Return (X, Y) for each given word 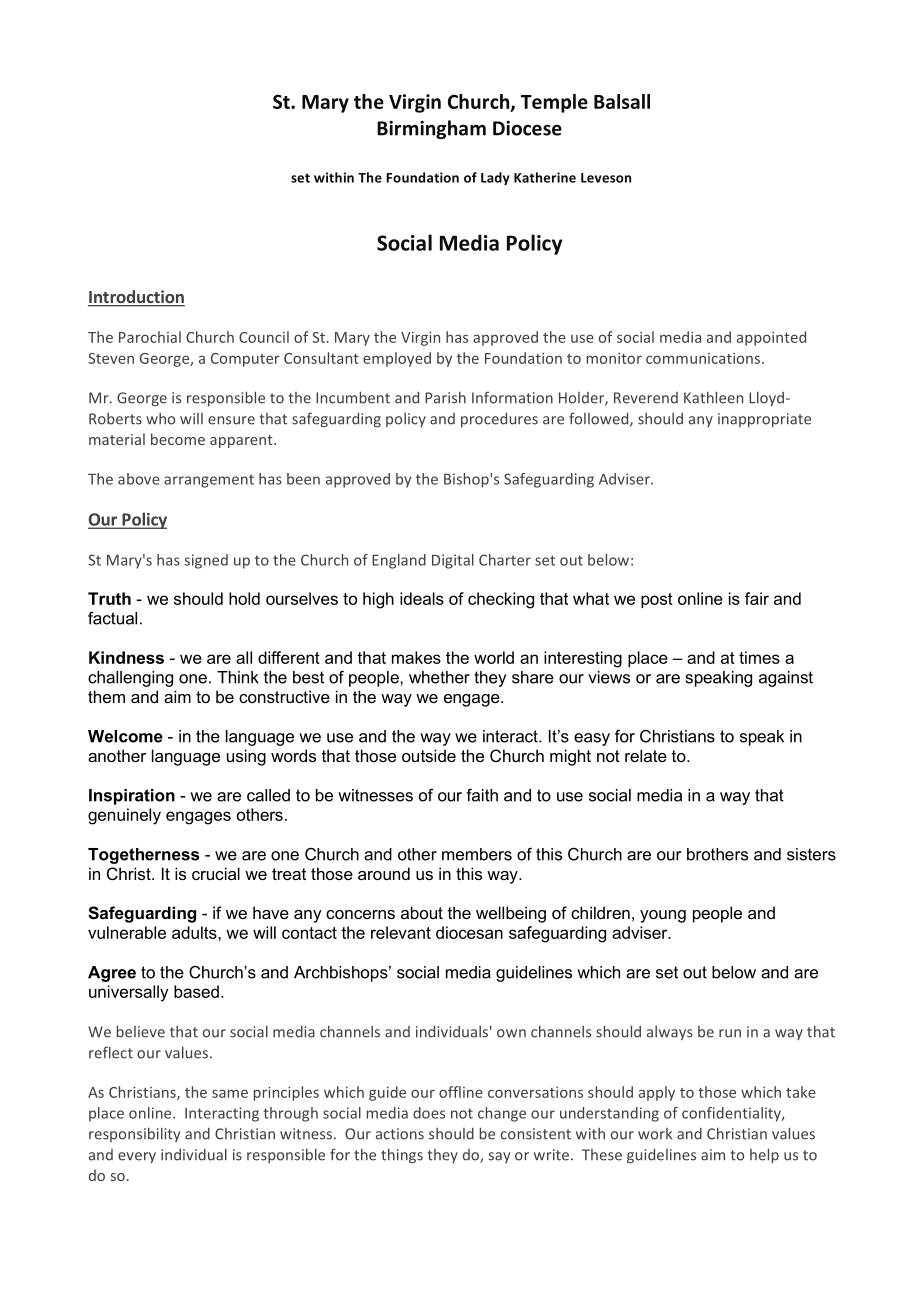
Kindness (126, 657)
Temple (554, 103)
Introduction (136, 298)
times (759, 657)
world (494, 657)
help (764, 1155)
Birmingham (431, 129)
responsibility (134, 1134)
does (429, 1113)
